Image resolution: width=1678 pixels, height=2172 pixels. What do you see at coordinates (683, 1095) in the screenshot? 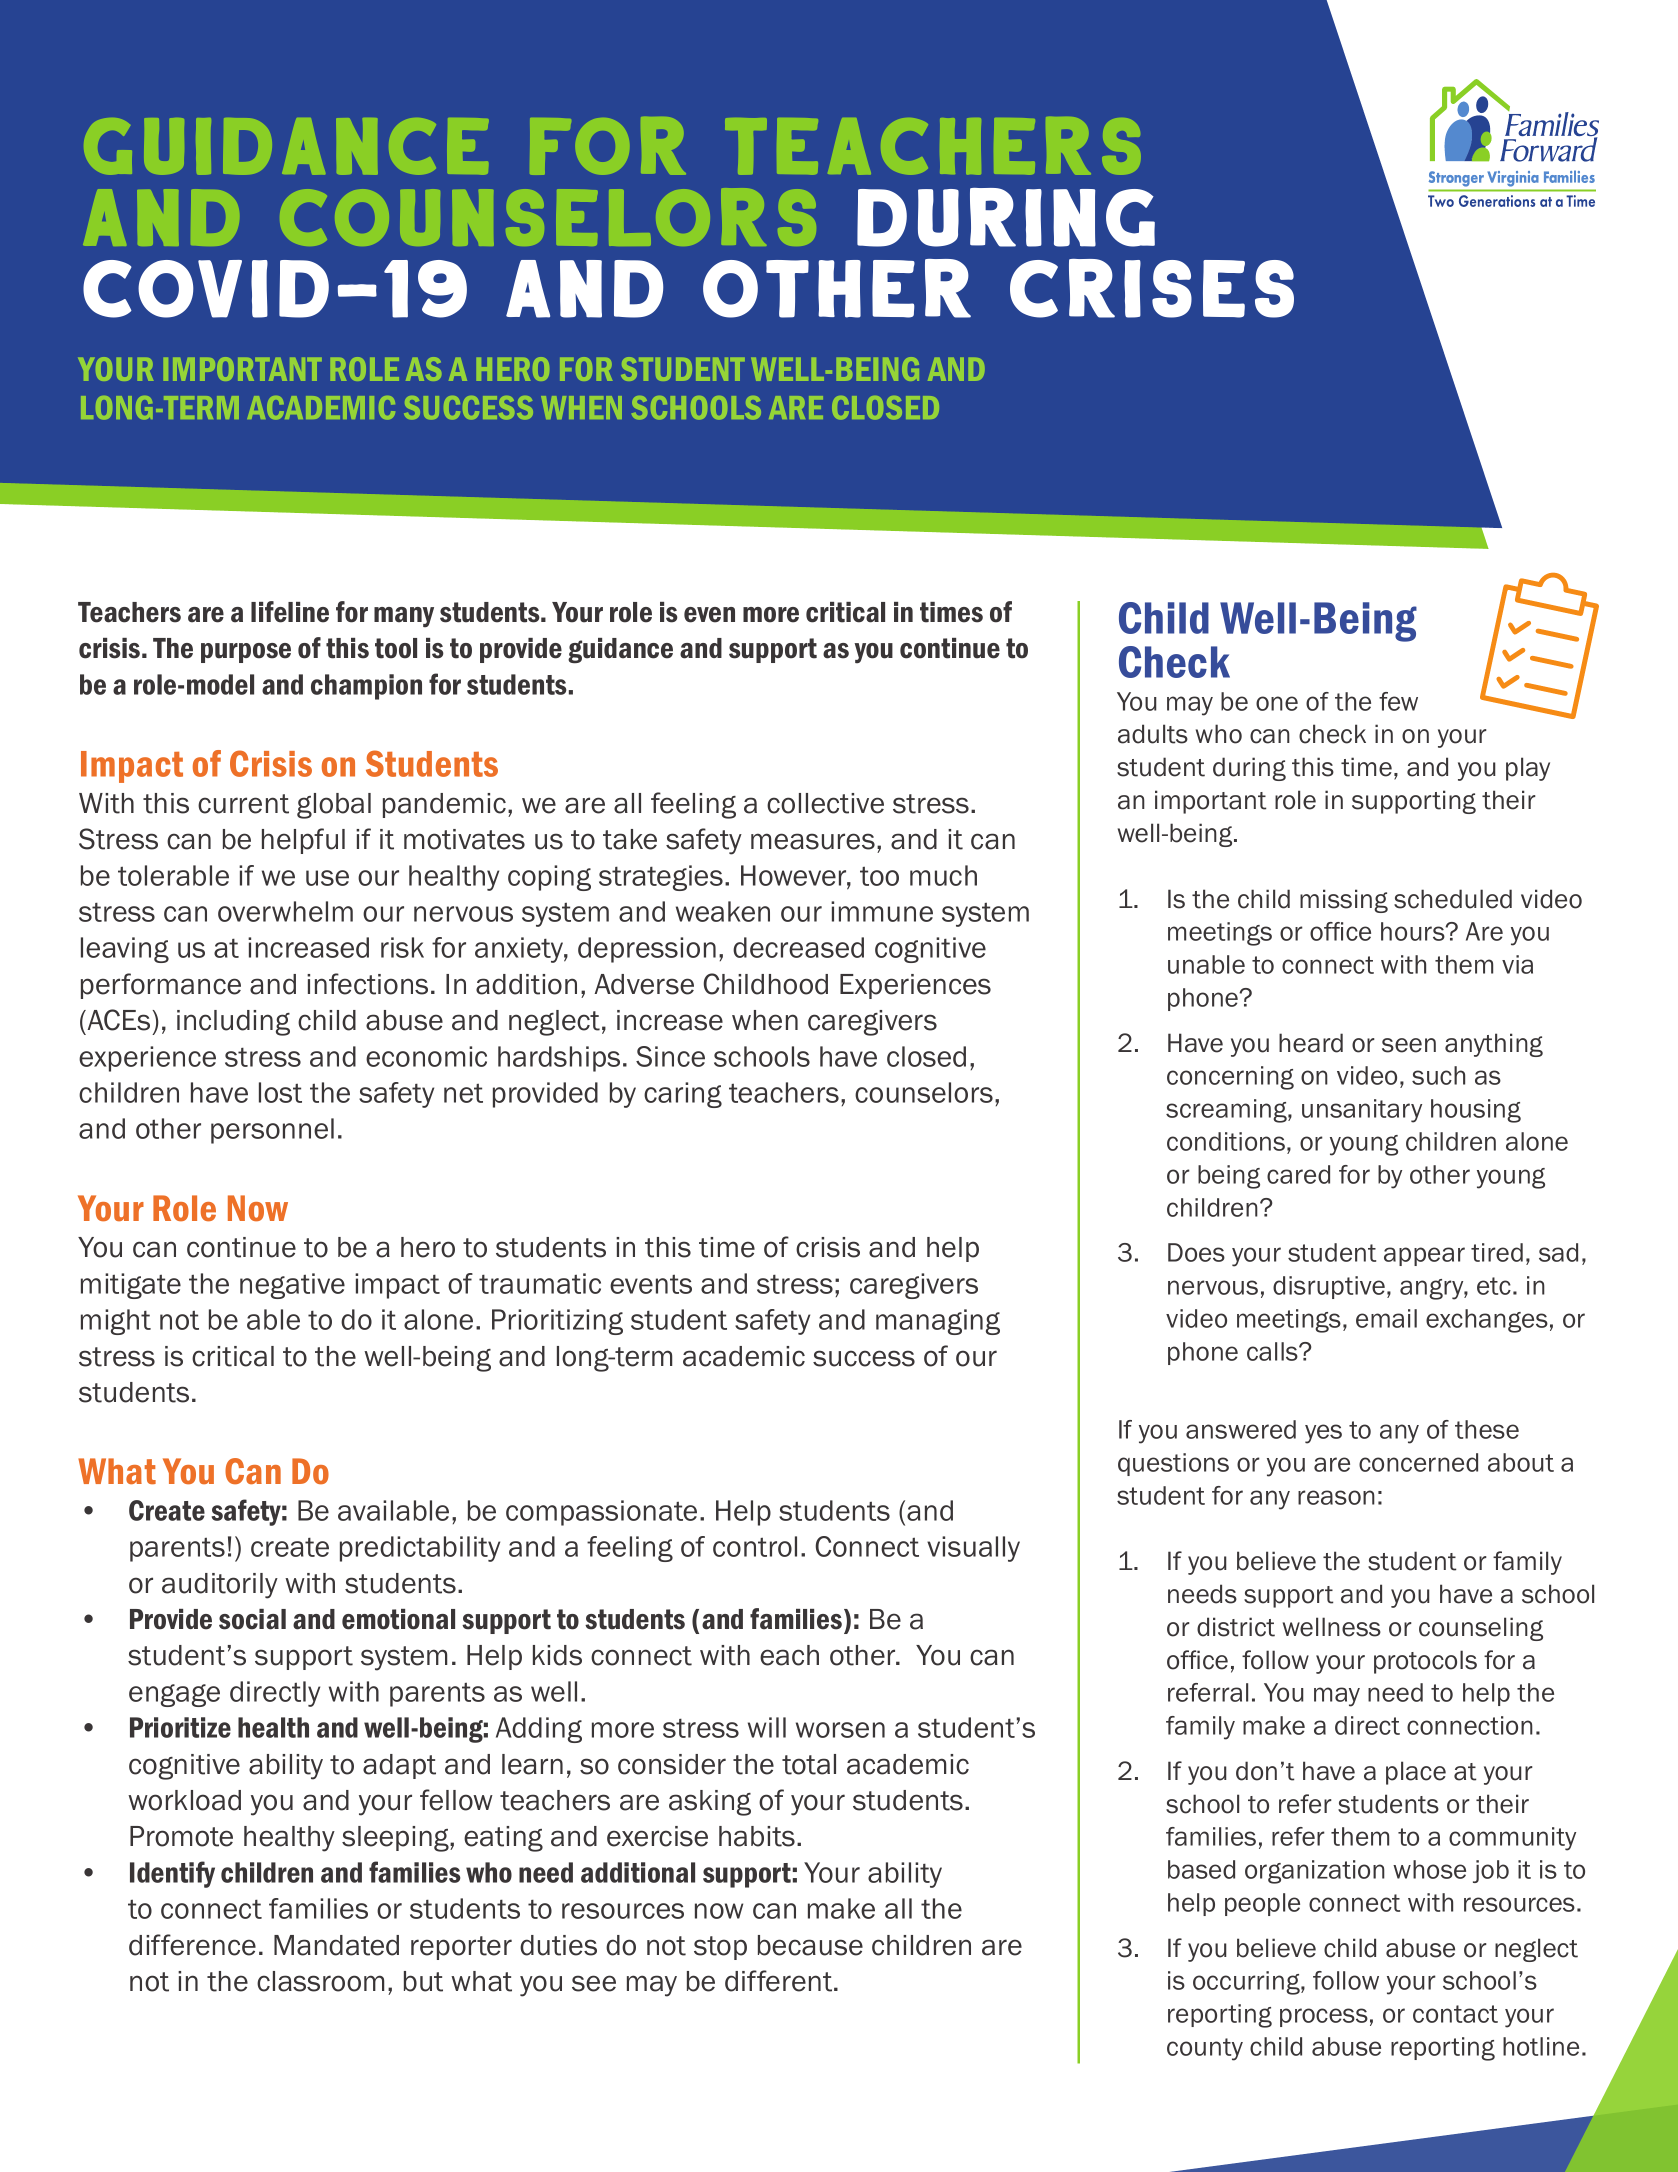
I see `caring` at bounding box center [683, 1095].
